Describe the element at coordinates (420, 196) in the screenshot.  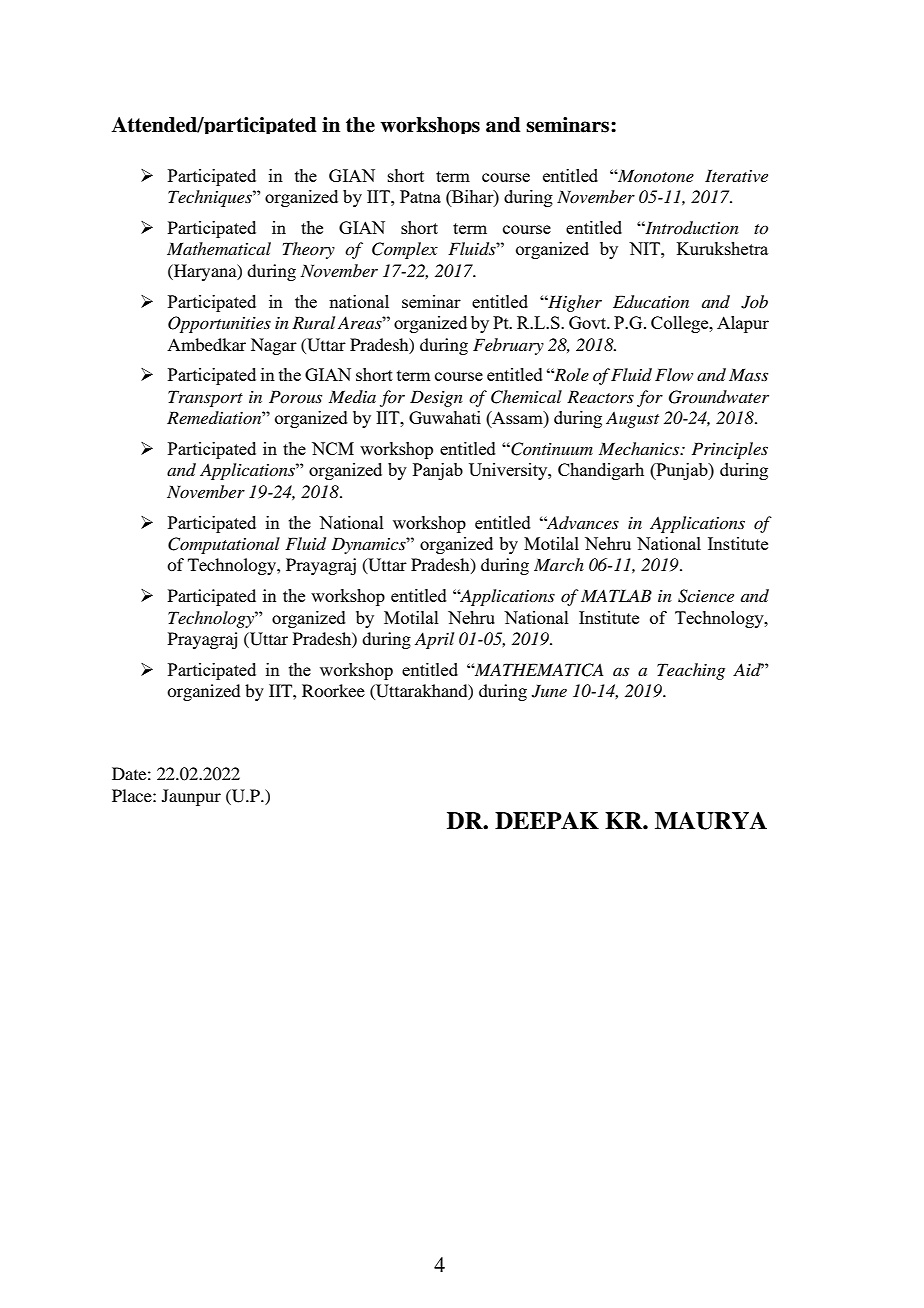
I see `Patna` at that location.
